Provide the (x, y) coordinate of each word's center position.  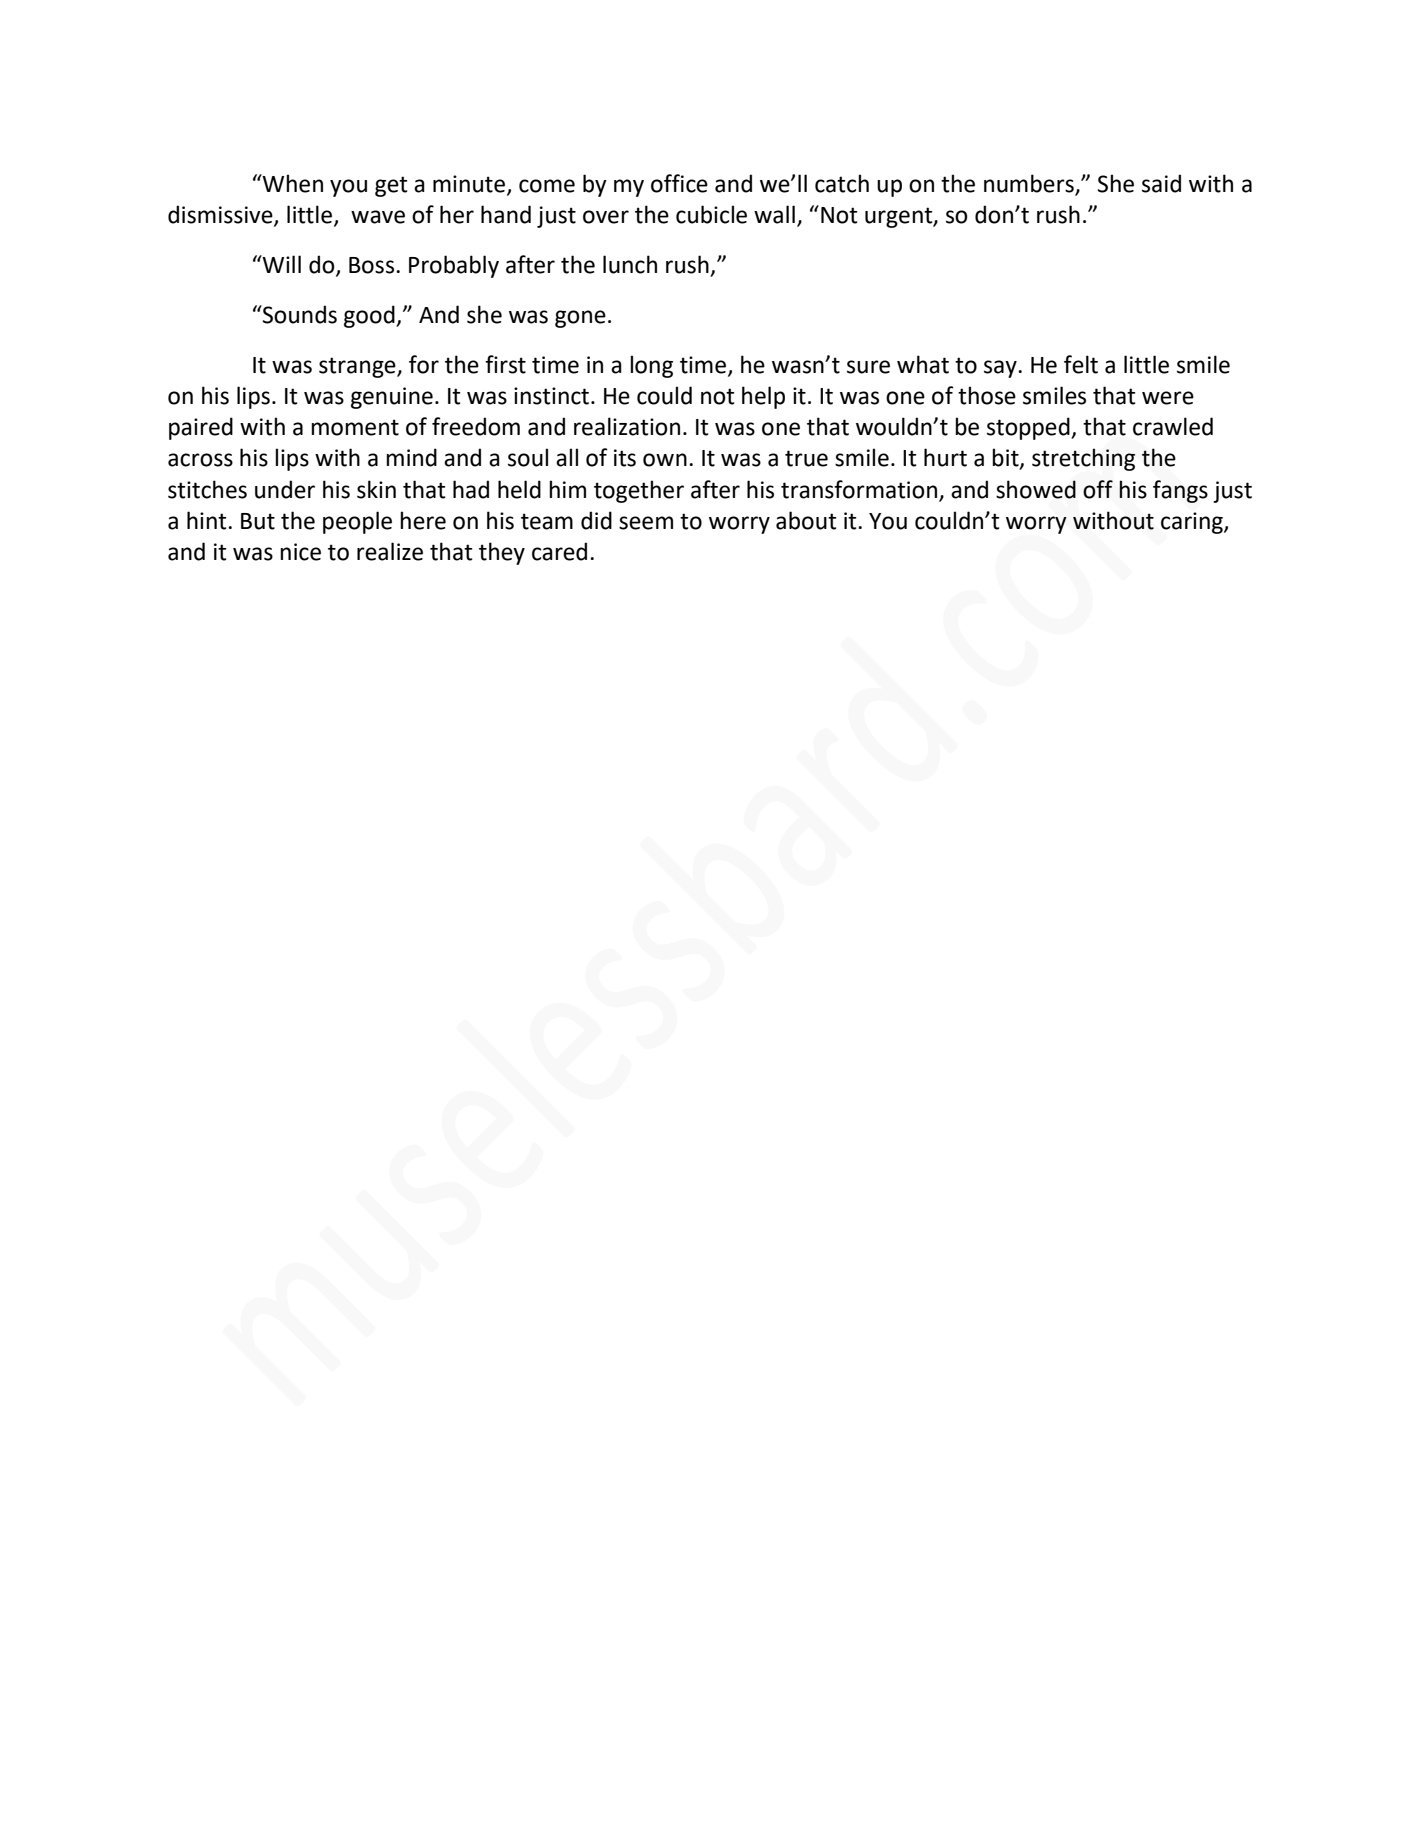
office (679, 183)
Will (281, 264)
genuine (392, 398)
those (987, 395)
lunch (630, 264)
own (665, 460)
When (292, 183)
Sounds (299, 314)
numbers (1030, 184)
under (285, 489)
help (763, 397)
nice (300, 552)
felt (1081, 364)
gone (580, 319)
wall (774, 214)
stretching (1083, 459)
